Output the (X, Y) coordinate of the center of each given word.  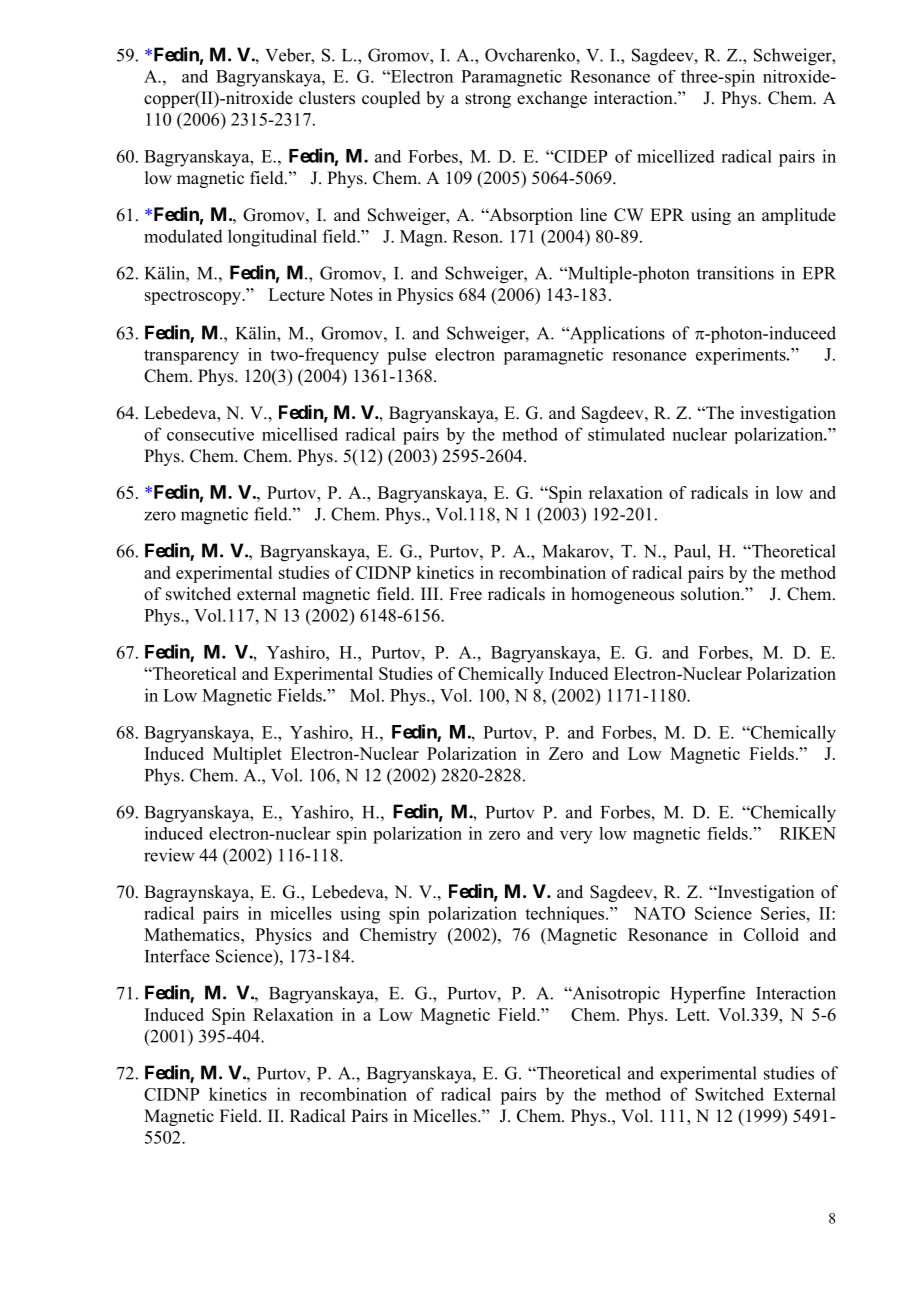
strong (488, 100)
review (169, 855)
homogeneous (622, 595)
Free (465, 594)
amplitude (799, 216)
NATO (659, 913)
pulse (406, 356)
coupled (391, 99)
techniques (566, 914)
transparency (191, 357)
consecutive (210, 434)
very (576, 837)
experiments (742, 356)
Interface (177, 956)
